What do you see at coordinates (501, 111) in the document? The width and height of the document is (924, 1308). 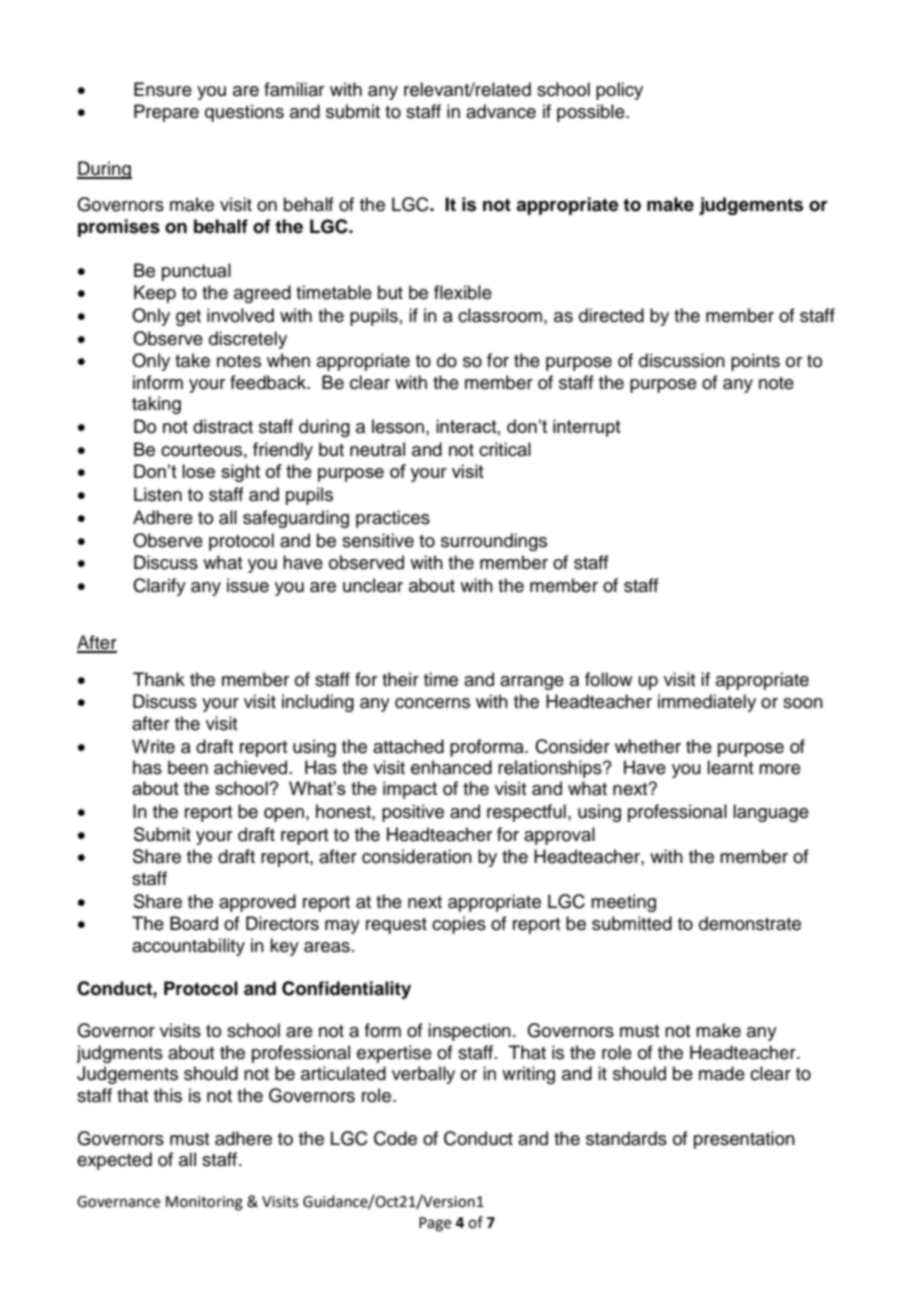 I see `advance` at bounding box center [501, 111].
